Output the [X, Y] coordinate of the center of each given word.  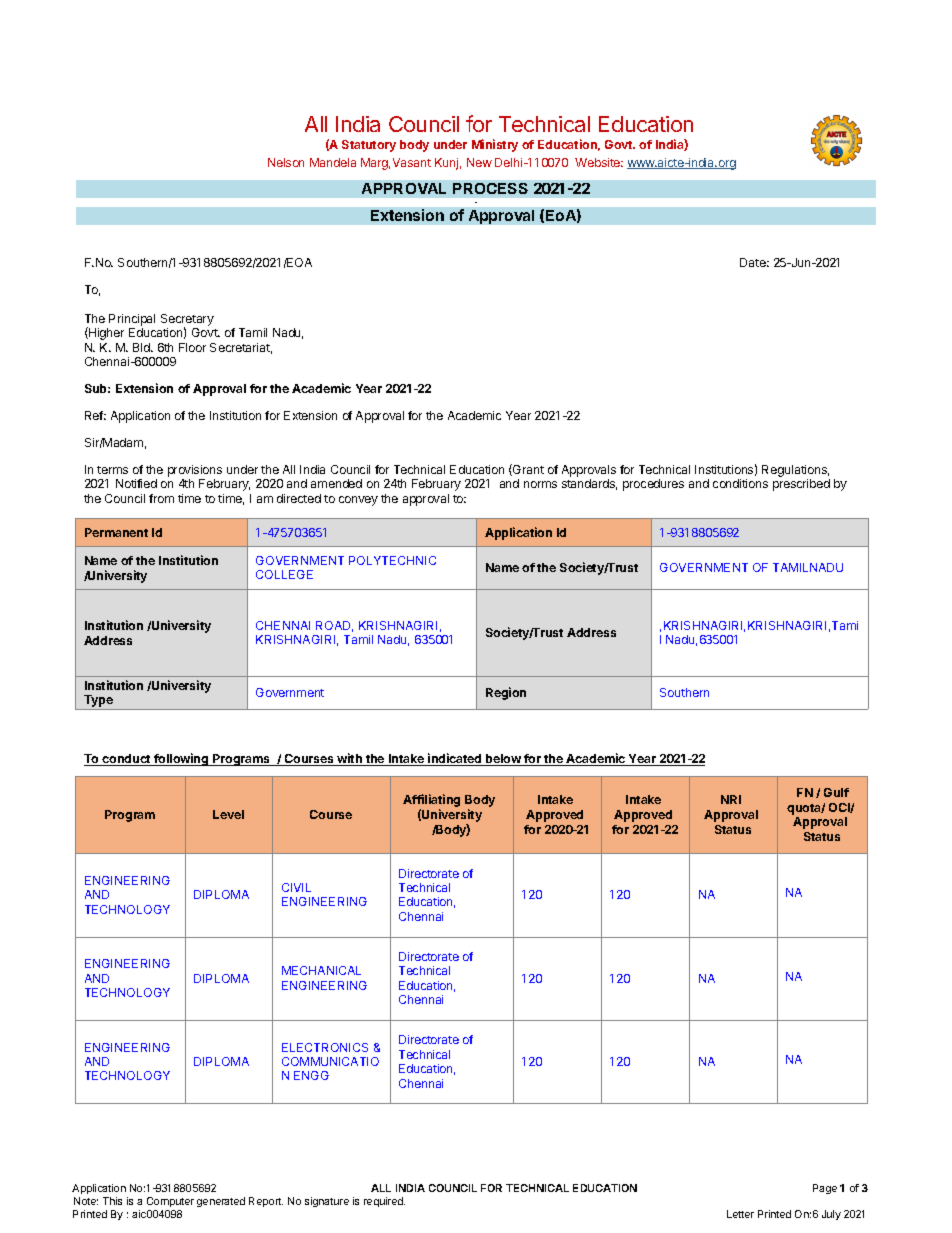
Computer [170, 1202]
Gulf [836, 792]
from [161, 498]
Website [599, 162]
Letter [740, 1214]
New [479, 162]
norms [540, 484]
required [384, 1202]
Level [228, 814]
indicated [455, 759]
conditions [740, 483]
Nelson [286, 162]
